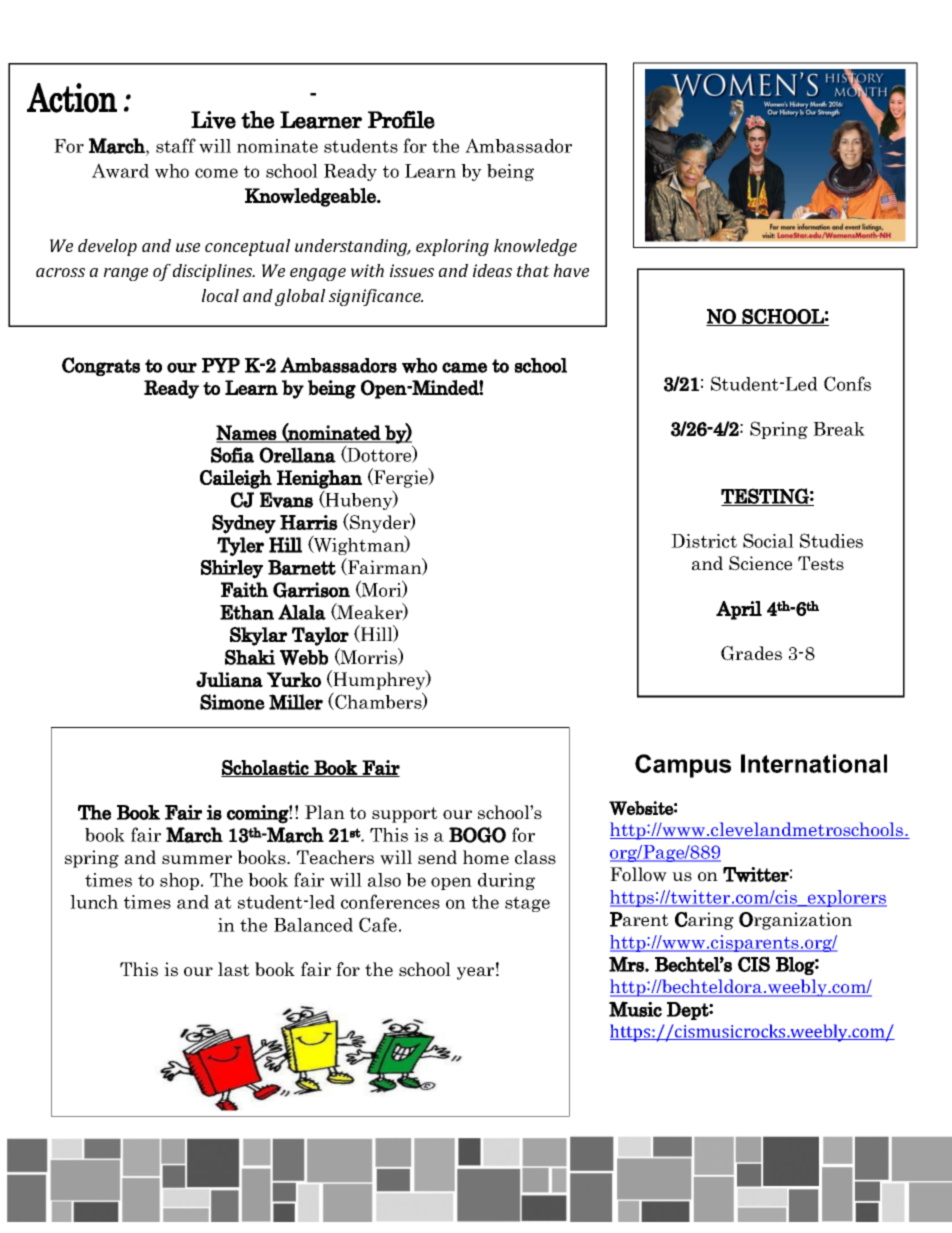  I want to click on Profile, so click(401, 120).
